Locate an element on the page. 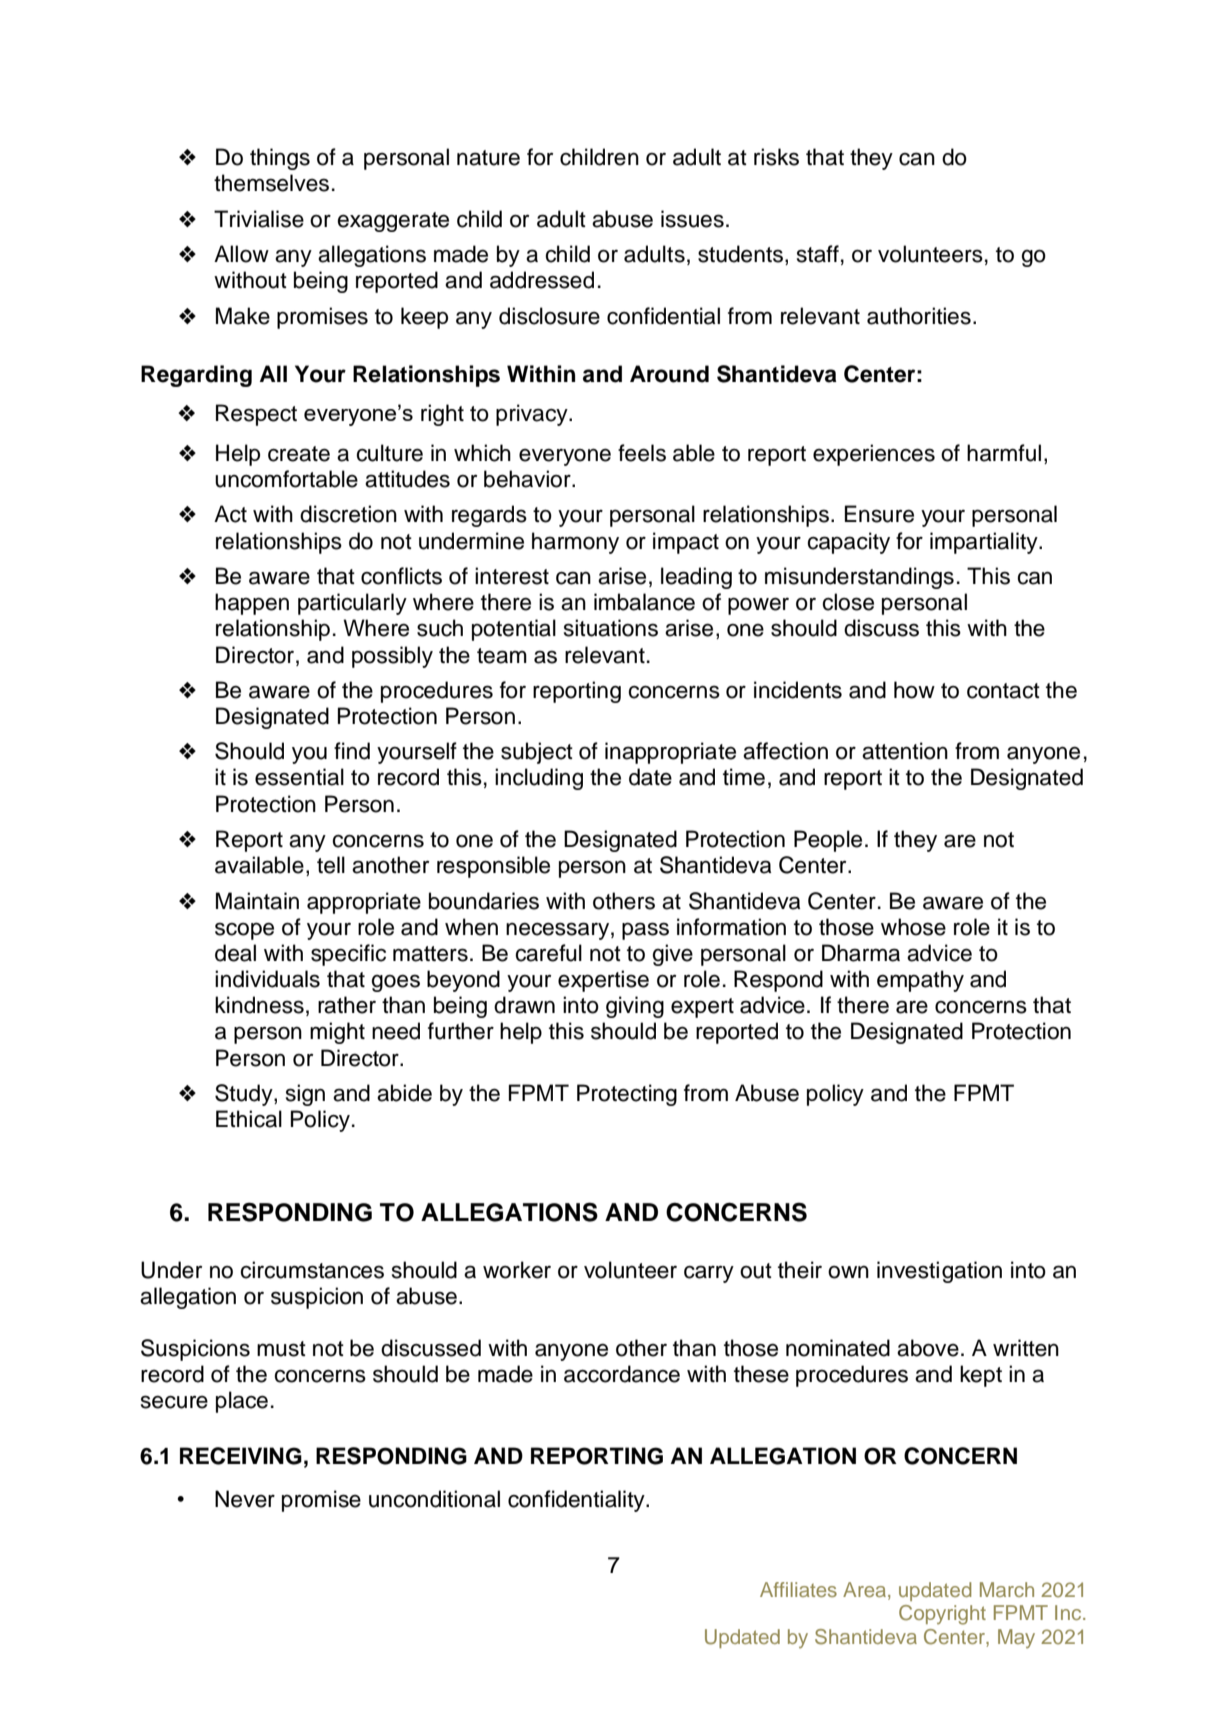 Image resolution: width=1228 pixels, height=1736 pixels. Area is located at coordinates (866, 1589).
